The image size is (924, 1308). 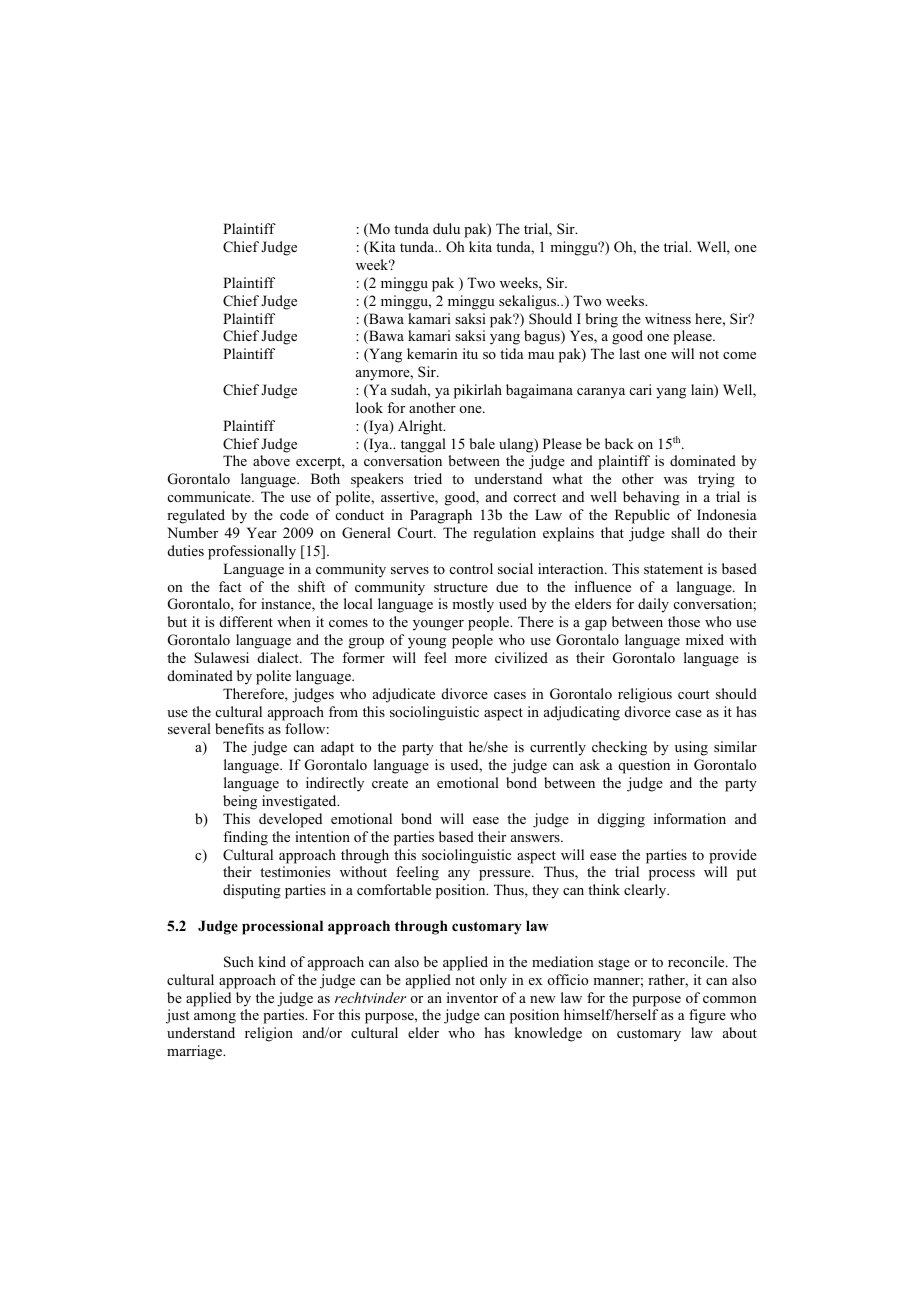 What do you see at coordinates (470, 353) in the document?
I see `itu` at bounding box center [470, 353].
